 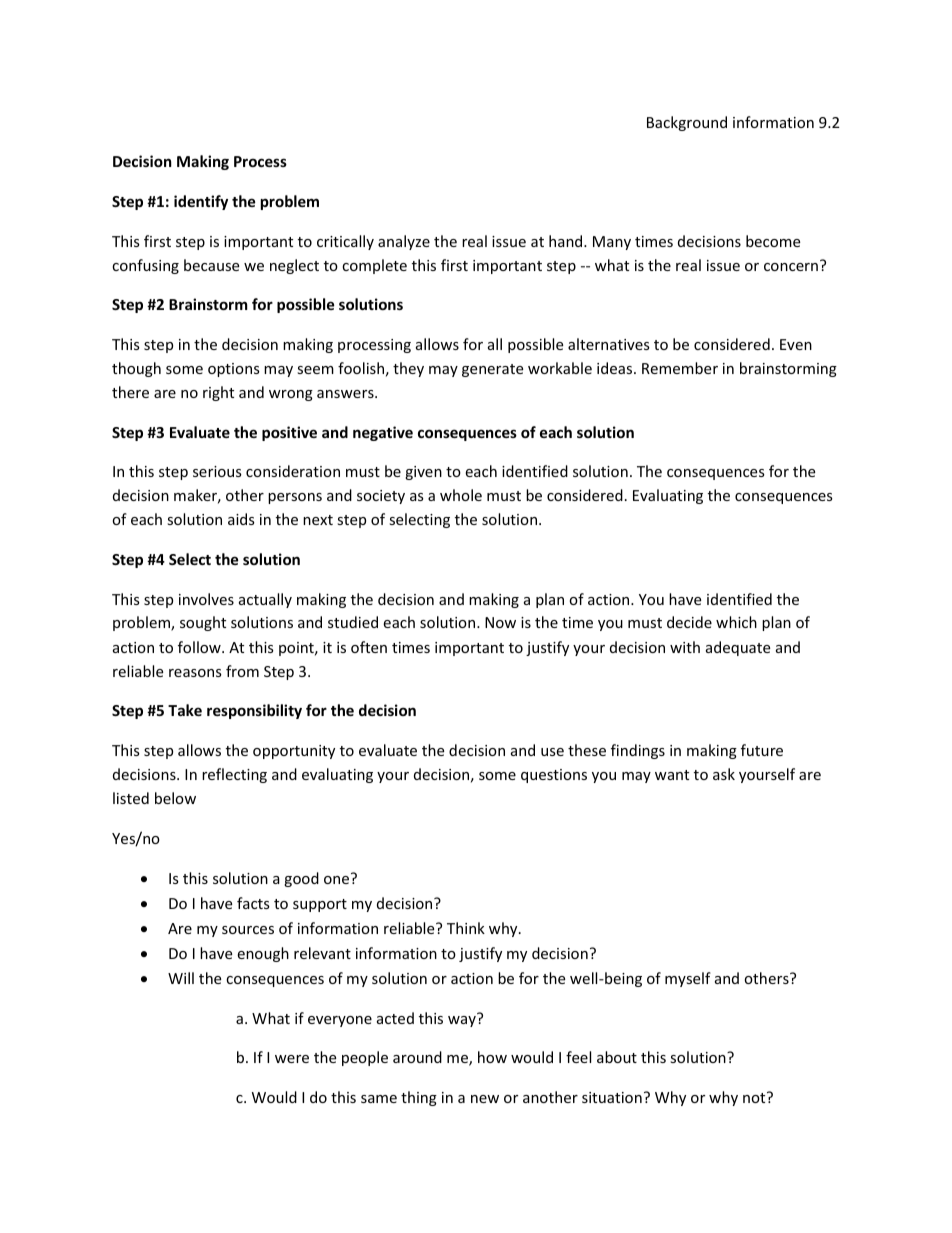 What do you see at coordinates (423, 473) in the page?
I see `given` at bounding box center [423, 473].
